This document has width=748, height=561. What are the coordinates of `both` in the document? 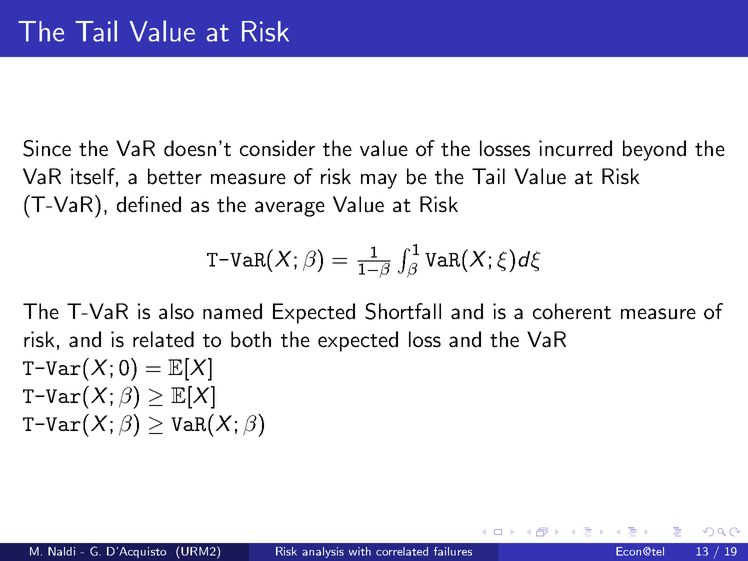 It's located at (251, 339).
